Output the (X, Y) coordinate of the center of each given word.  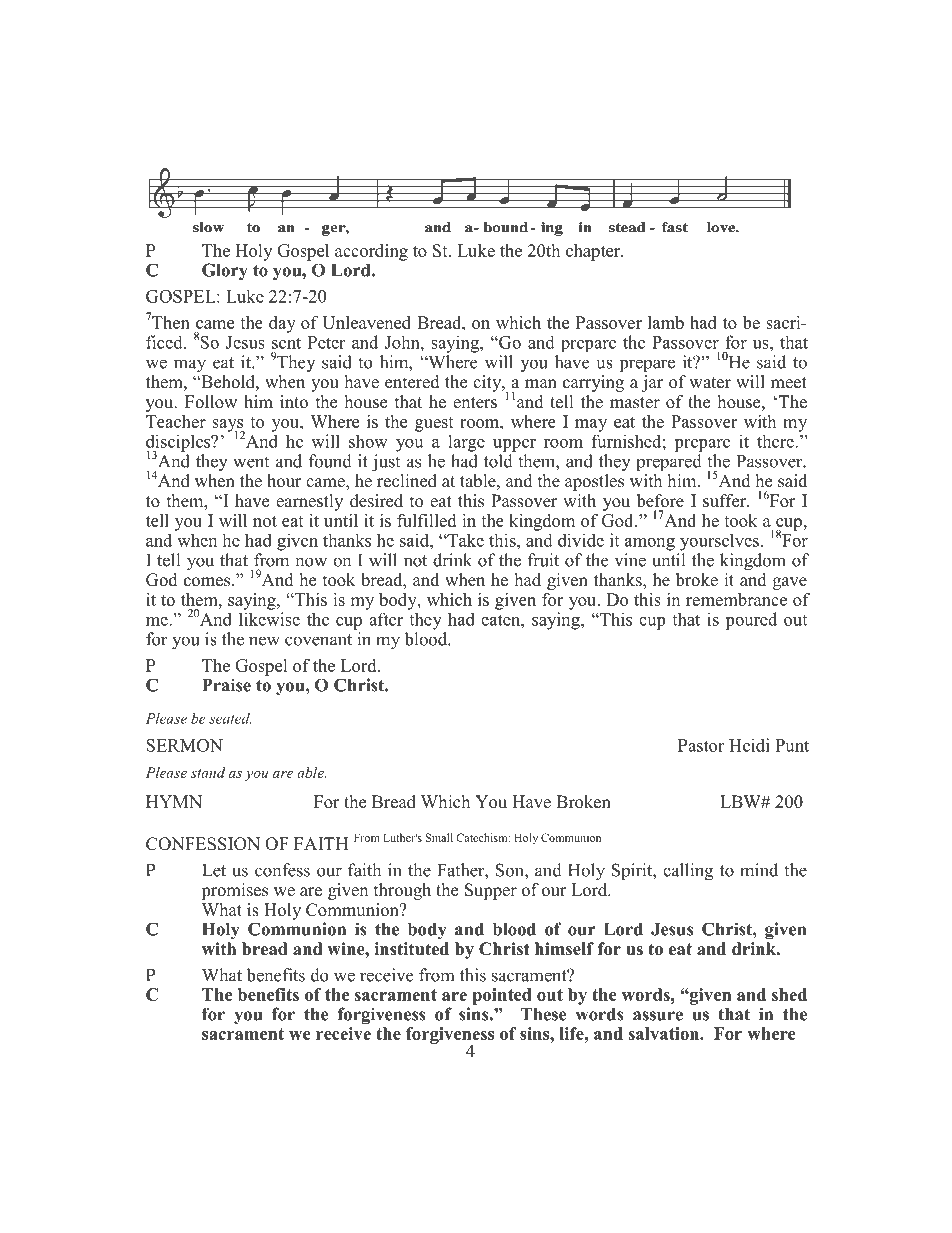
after (386, 619)
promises (234, 891)
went (251, 462)
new (264, 641)
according (371, 252)
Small (439, 837)
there (776, 441)
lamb (666, 322)
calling (688, 872)
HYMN (174, 801)
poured (751, 621)
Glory (225, 272)
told (498, 461)
